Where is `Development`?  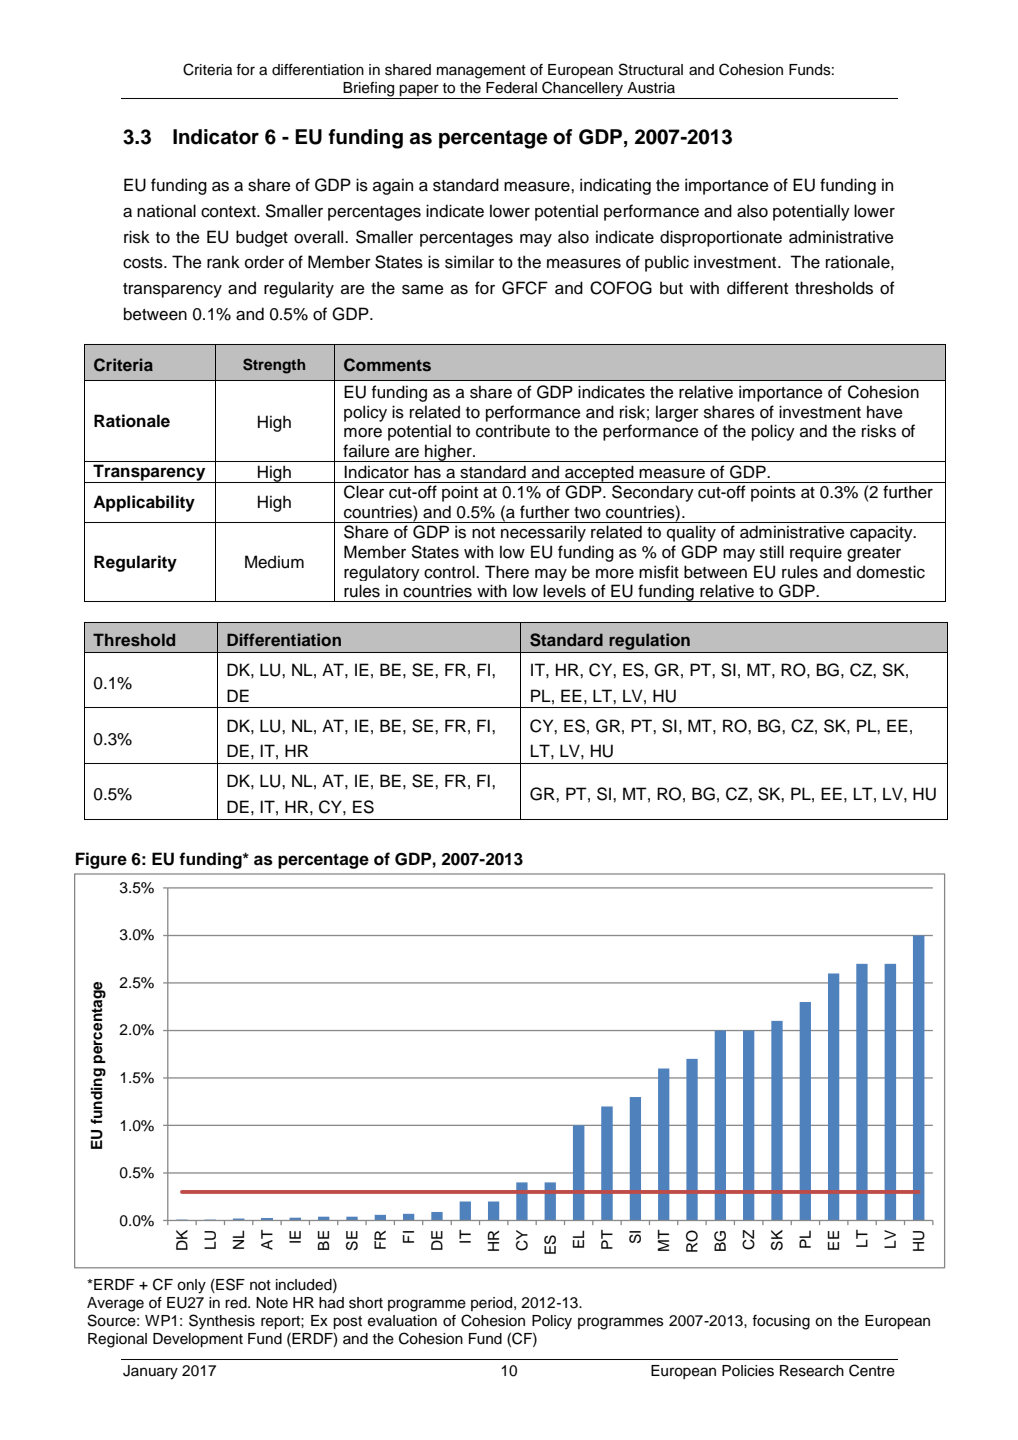 Development is located at coordinates (198, 1340).
